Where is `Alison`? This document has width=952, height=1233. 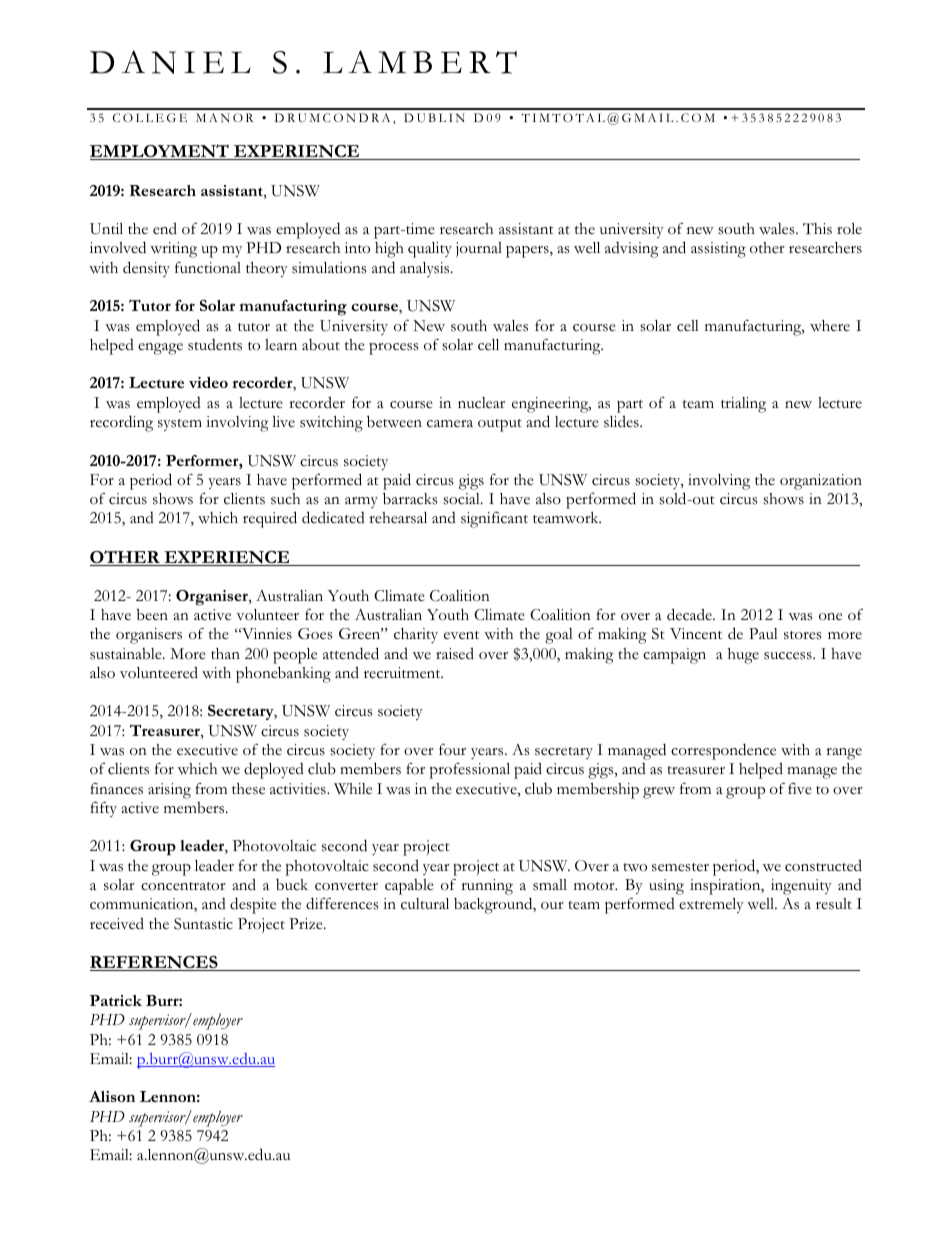
Alison is located at coordinates (112, 1096).
